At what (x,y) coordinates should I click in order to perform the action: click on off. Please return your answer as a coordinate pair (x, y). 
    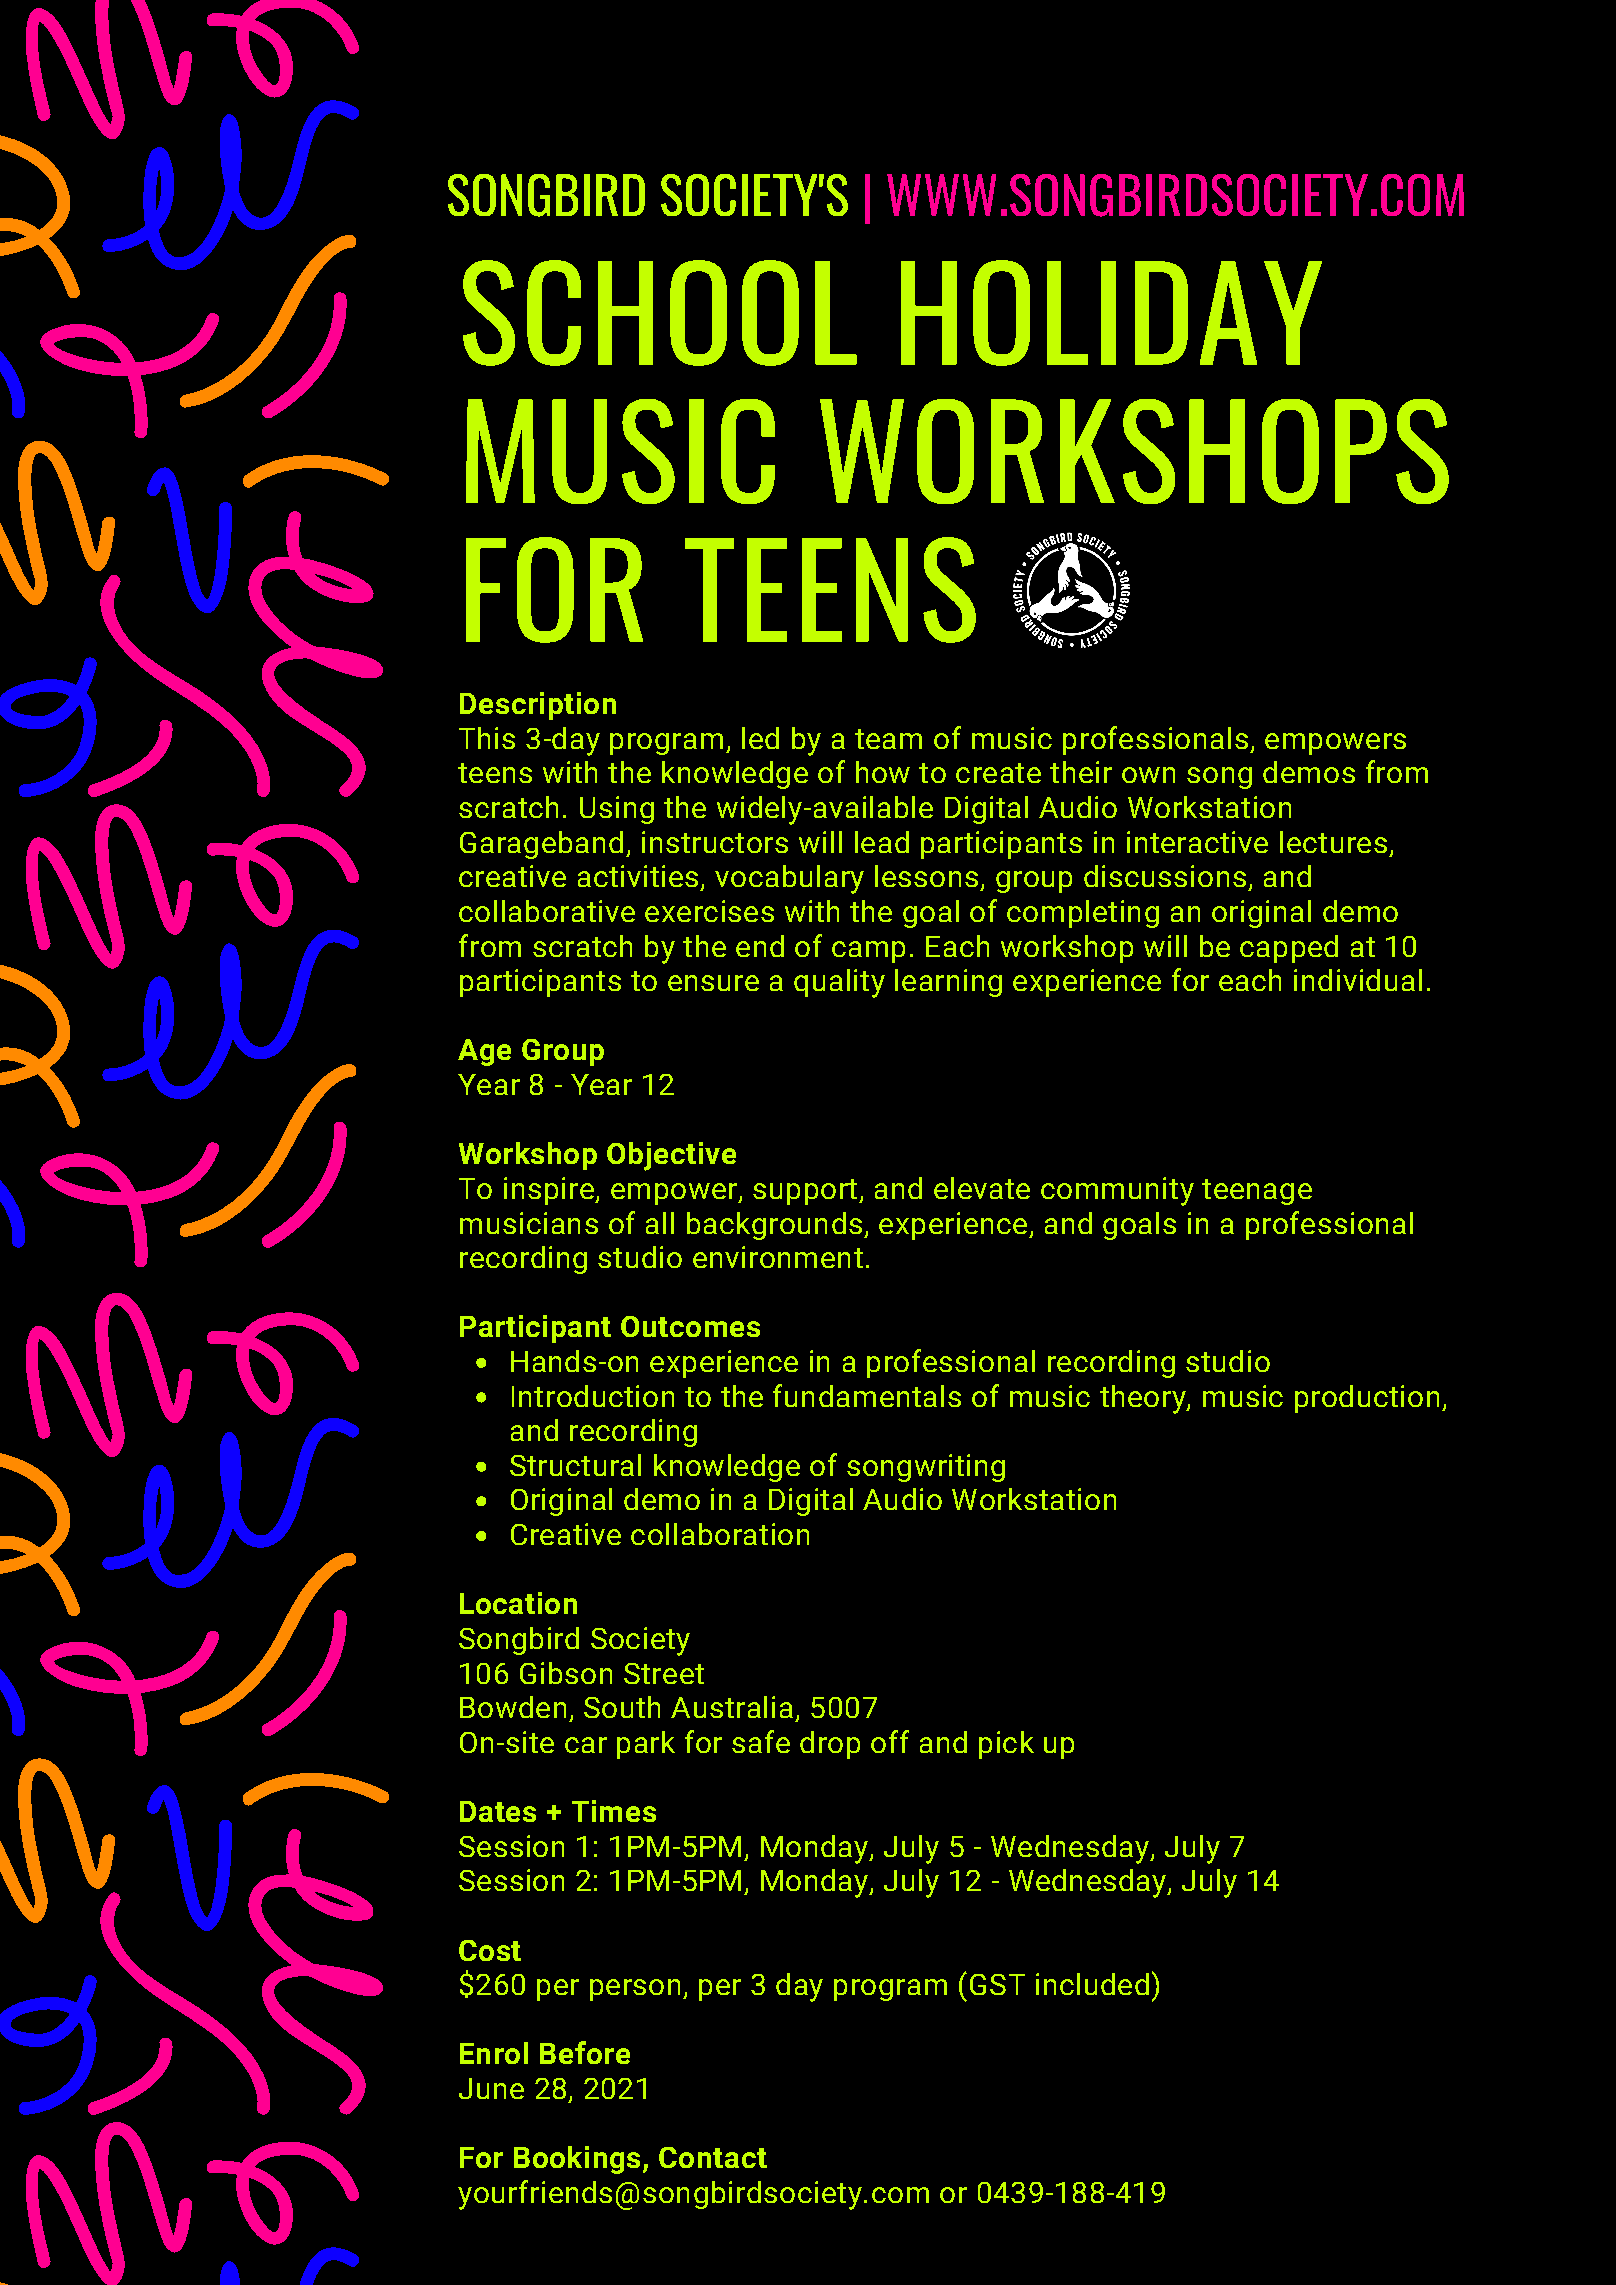
    Looking at the image, I should click on (890, 1741).
